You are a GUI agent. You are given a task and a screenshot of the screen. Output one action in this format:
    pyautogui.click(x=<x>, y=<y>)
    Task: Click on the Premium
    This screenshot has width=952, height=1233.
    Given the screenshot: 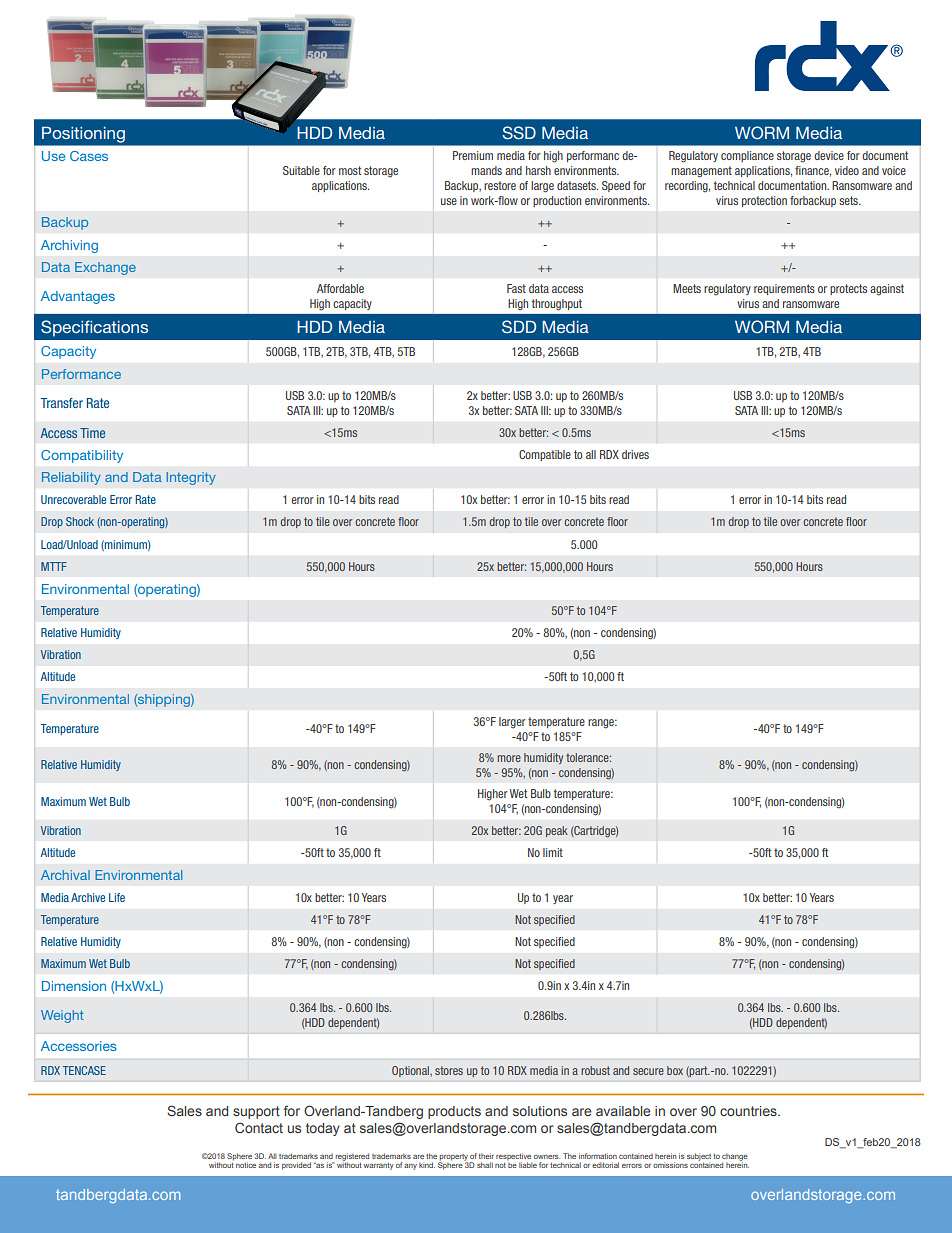 What is the action you would take?
    pyautogui.click(x=473, y=155)
